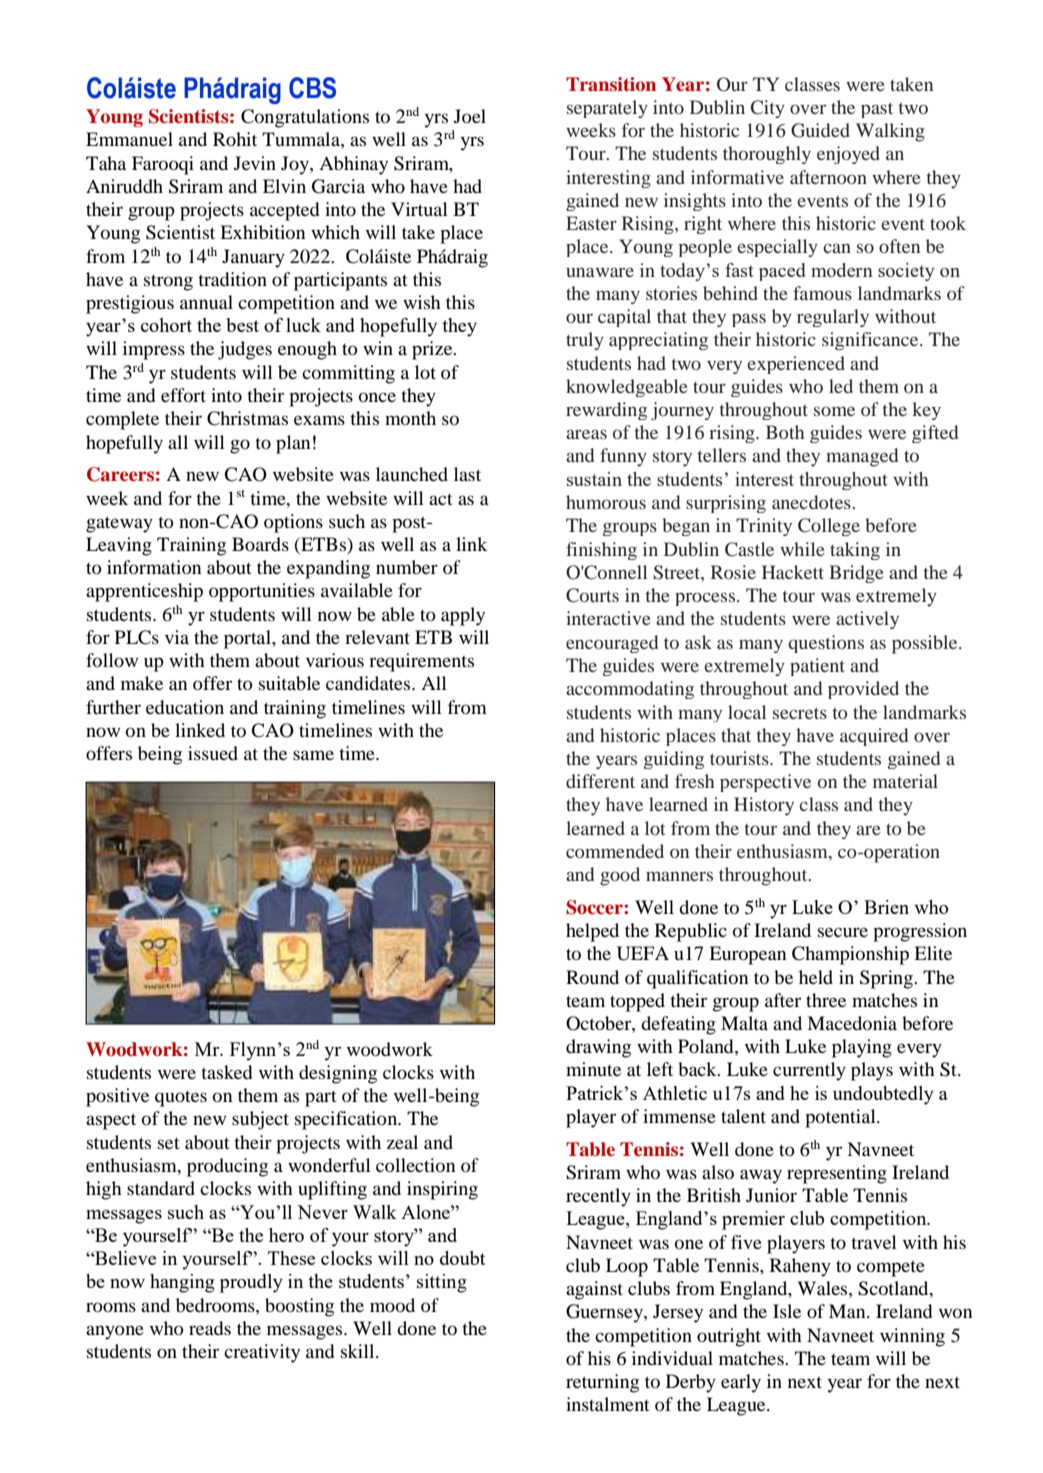 This screenshot has width=1043, height=1473. Describe the element at coordinates (886, 907) in the screenshot. I see `Brien` at that location.
